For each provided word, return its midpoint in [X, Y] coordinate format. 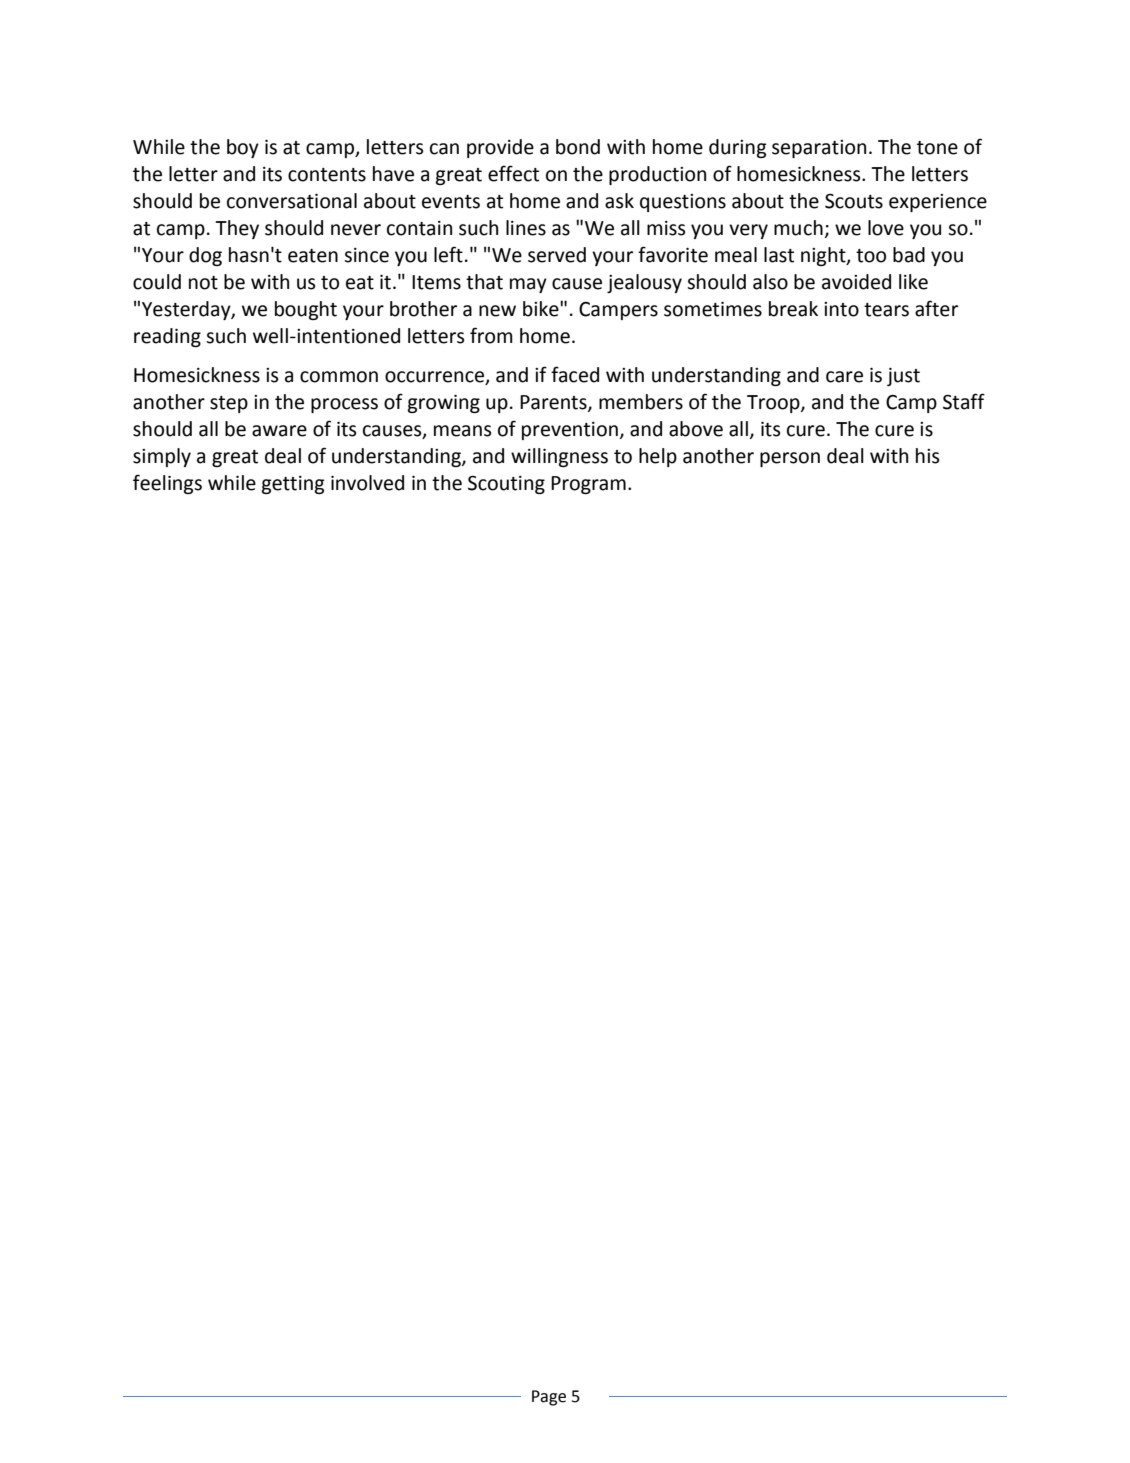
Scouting [506, 484]
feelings [167, 484]
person [790, 459]
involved [367, 483]
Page [549, 1398]
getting [293, 485]
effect [513, 173]
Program [588, 485]
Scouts [854, 201]
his [927, 456]
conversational [292, 201]
